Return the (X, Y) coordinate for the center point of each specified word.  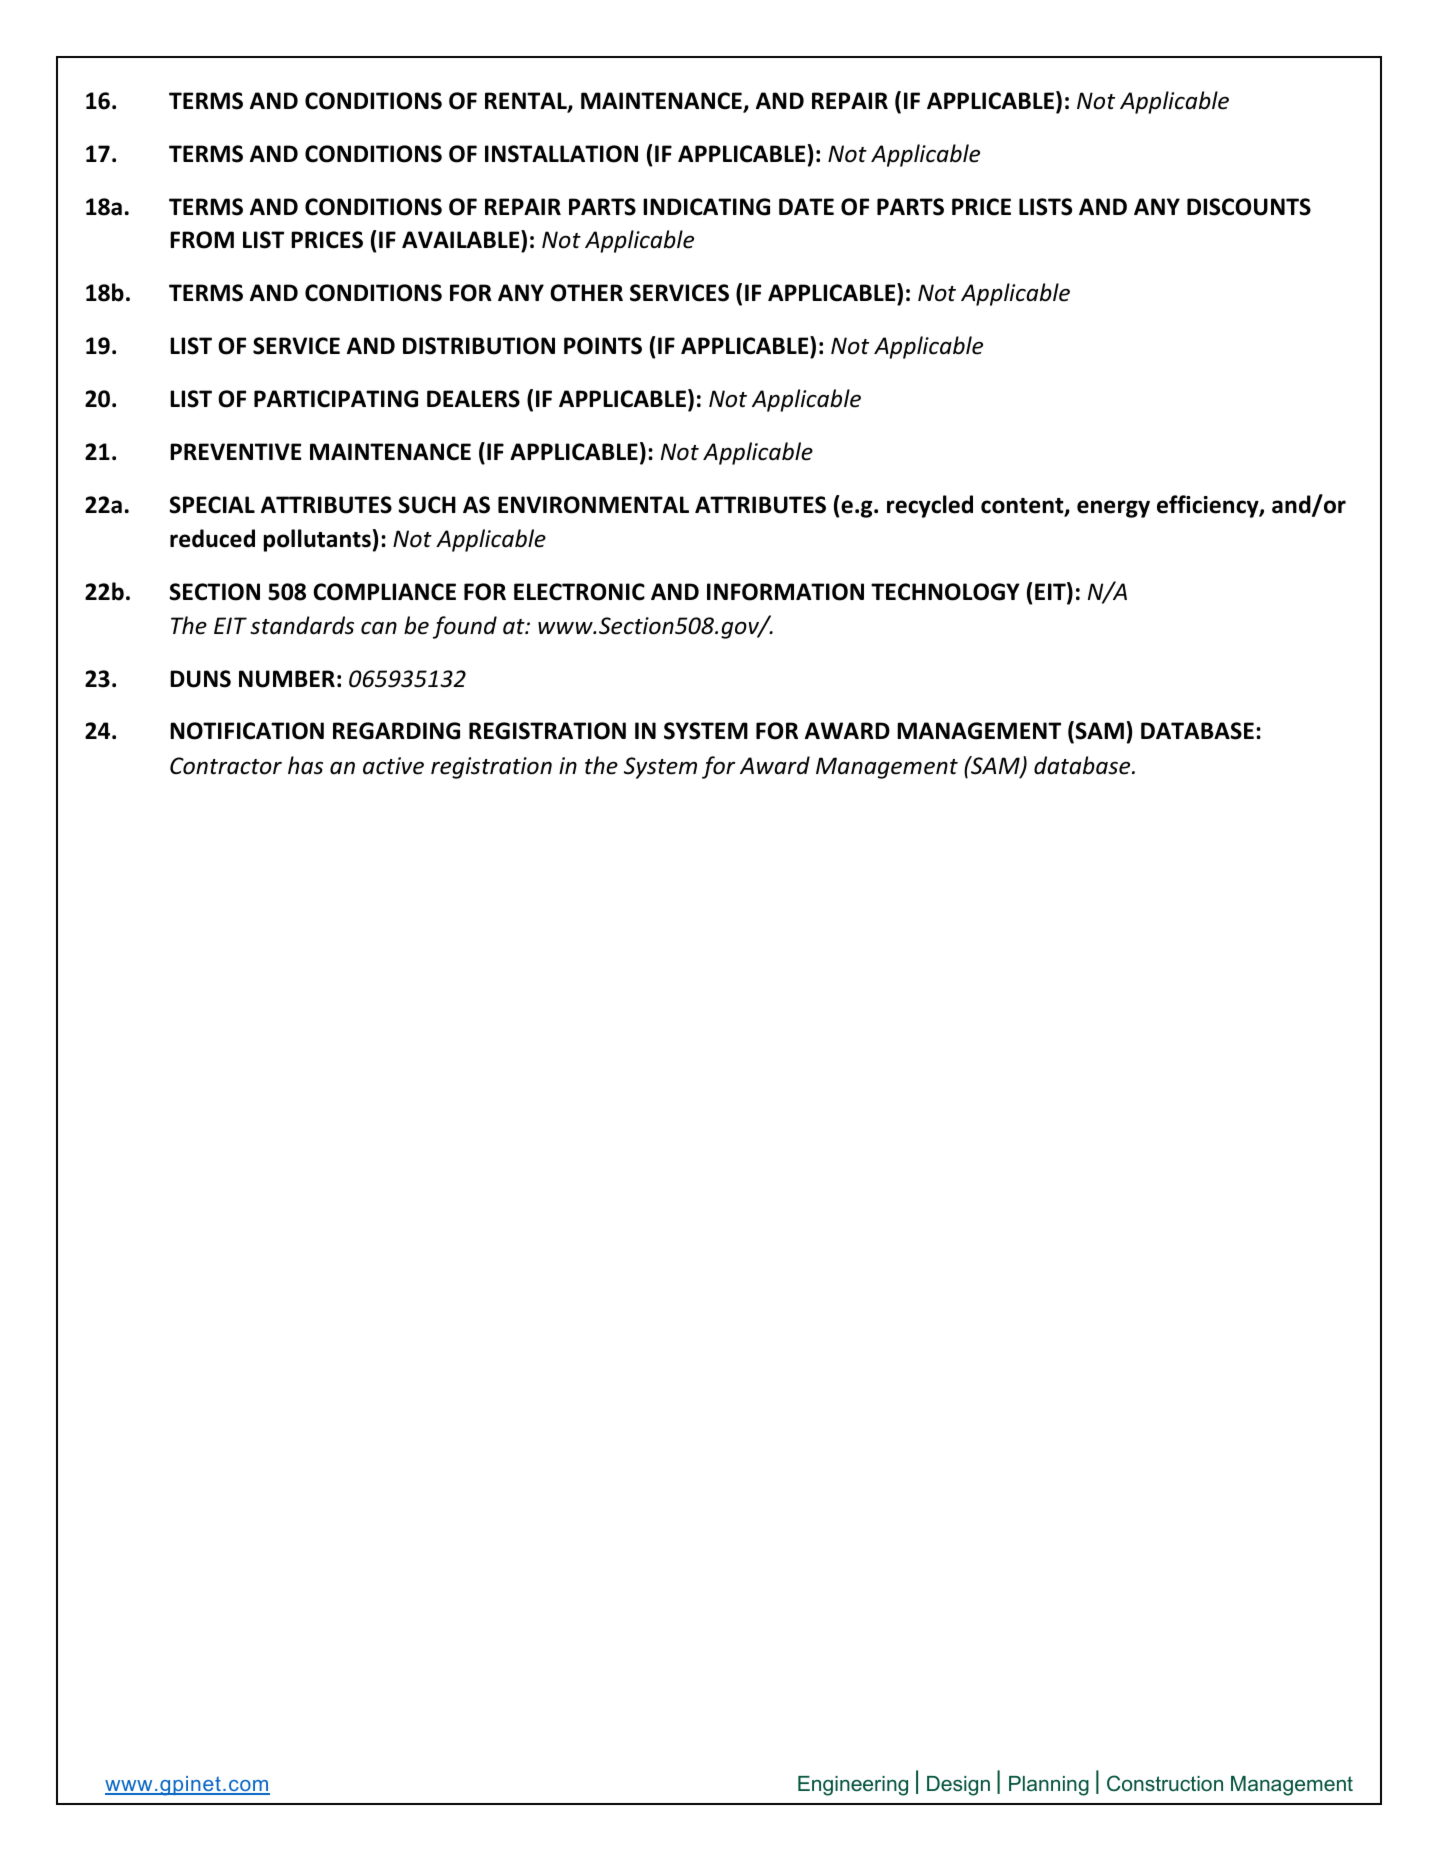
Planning (1049, 1786)
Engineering (853, 1786)
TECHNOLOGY (945, 592)
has (305, 765)
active (393, 766)
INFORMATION (785, 592)
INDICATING (706, 207)
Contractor (226, 766)
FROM (202, 240)
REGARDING (396, 731)
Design (958, 1786)
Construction (1165, 1783)
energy (1113, 509)
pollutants (317, 540)
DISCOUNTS (1249, 207)
